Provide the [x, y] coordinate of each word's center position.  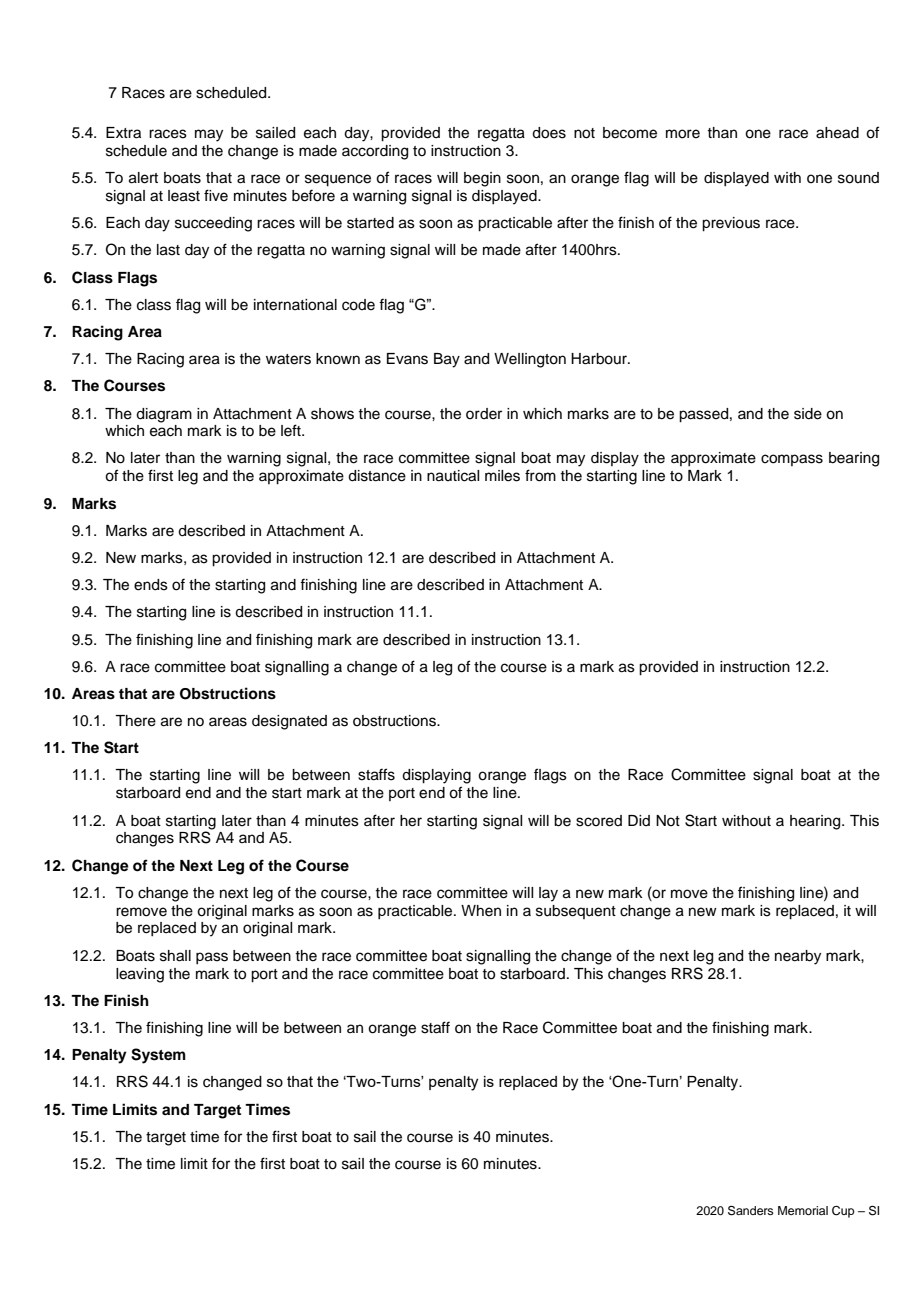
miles [502, 476]
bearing [854, 459]
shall [175, 956]
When [481, 911]
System [158, 1056]
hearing [816, 822]
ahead [837, 133]
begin [482, 179]
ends [151, 585]
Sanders [751, 1211]
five [216, 195]
